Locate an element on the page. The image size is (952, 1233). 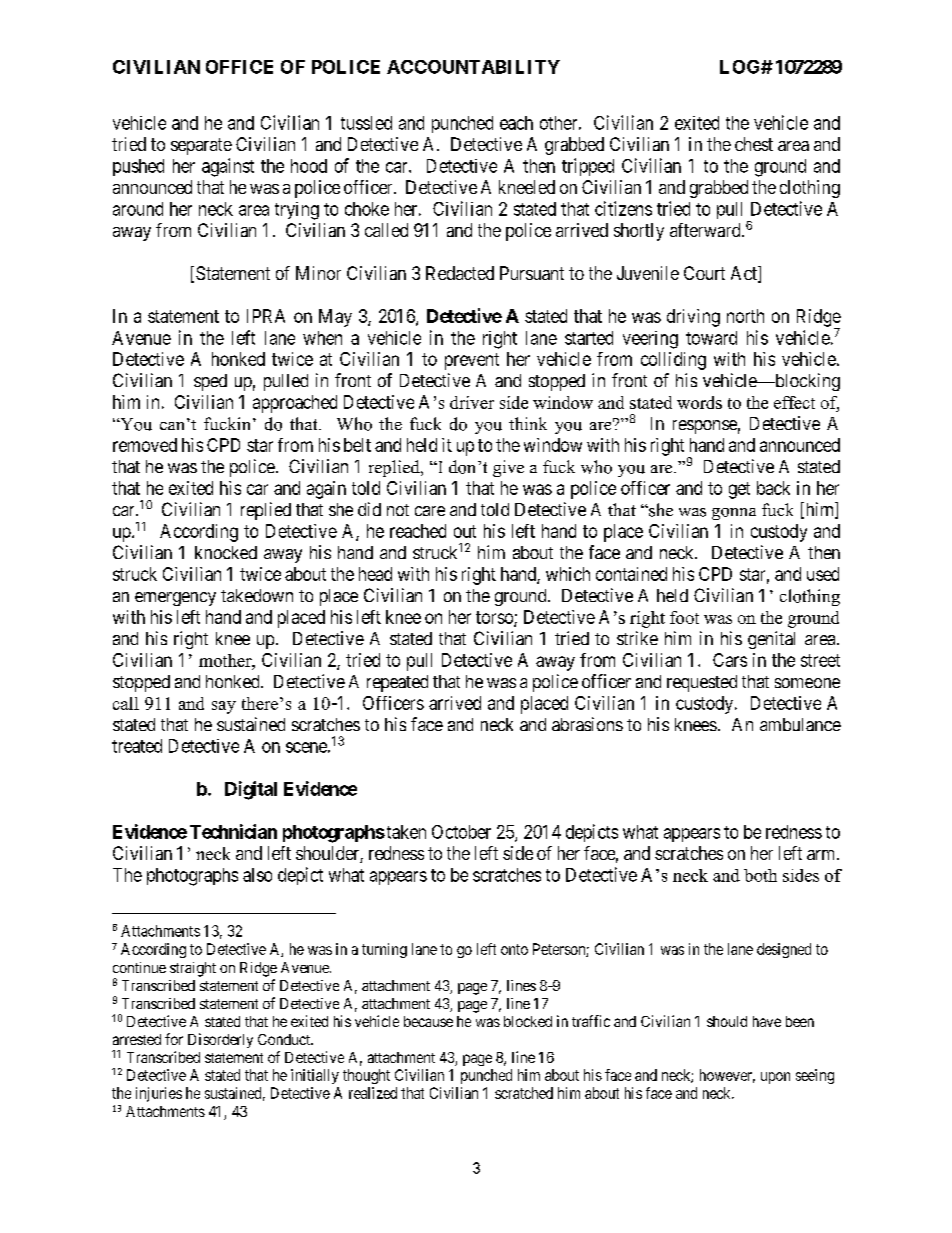
torso is located at coordinates (495, 618).
